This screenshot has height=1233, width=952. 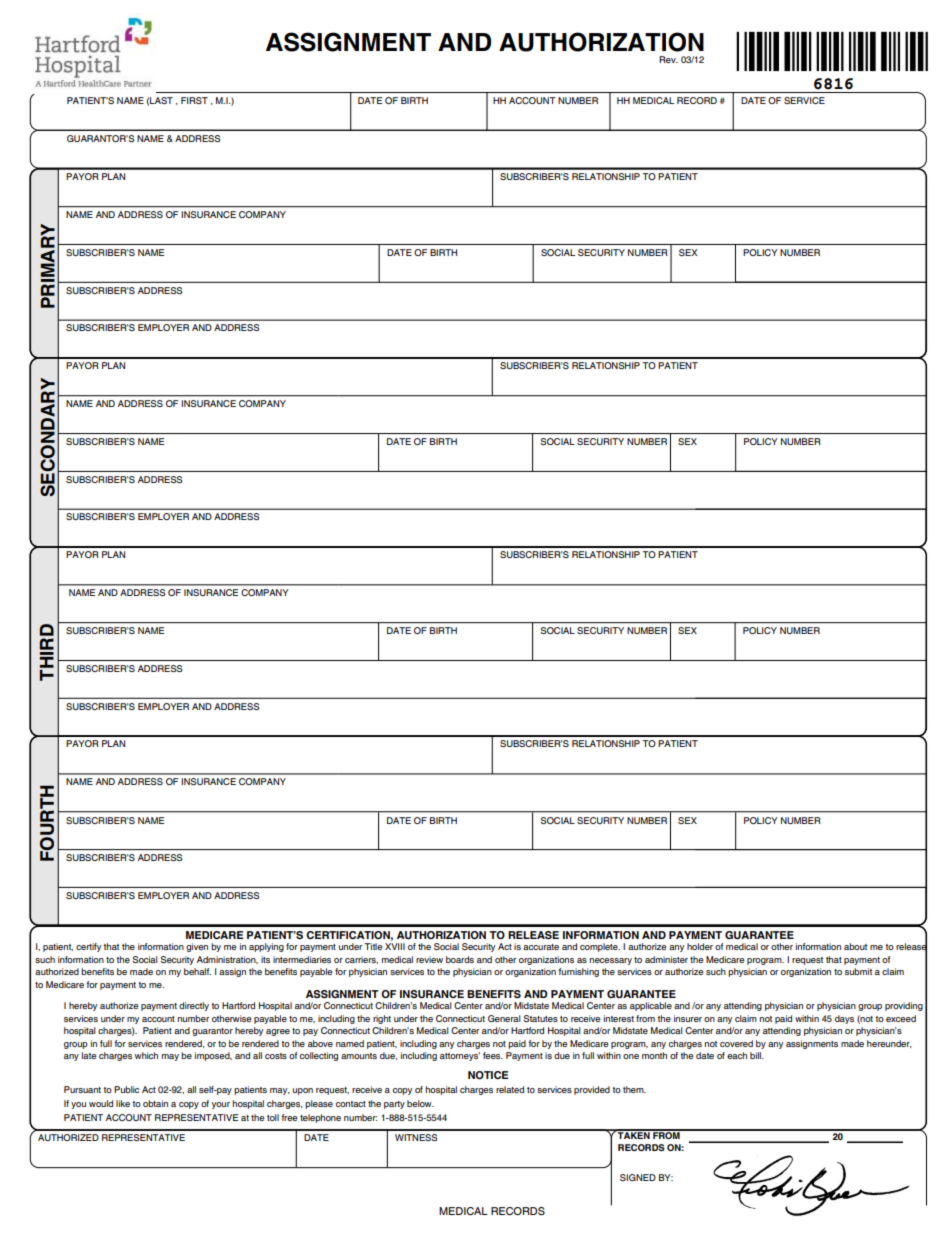 What do you see at coordinates (855, 946) in the screenshot?
I see `about` at bounding box center [855, 946].
